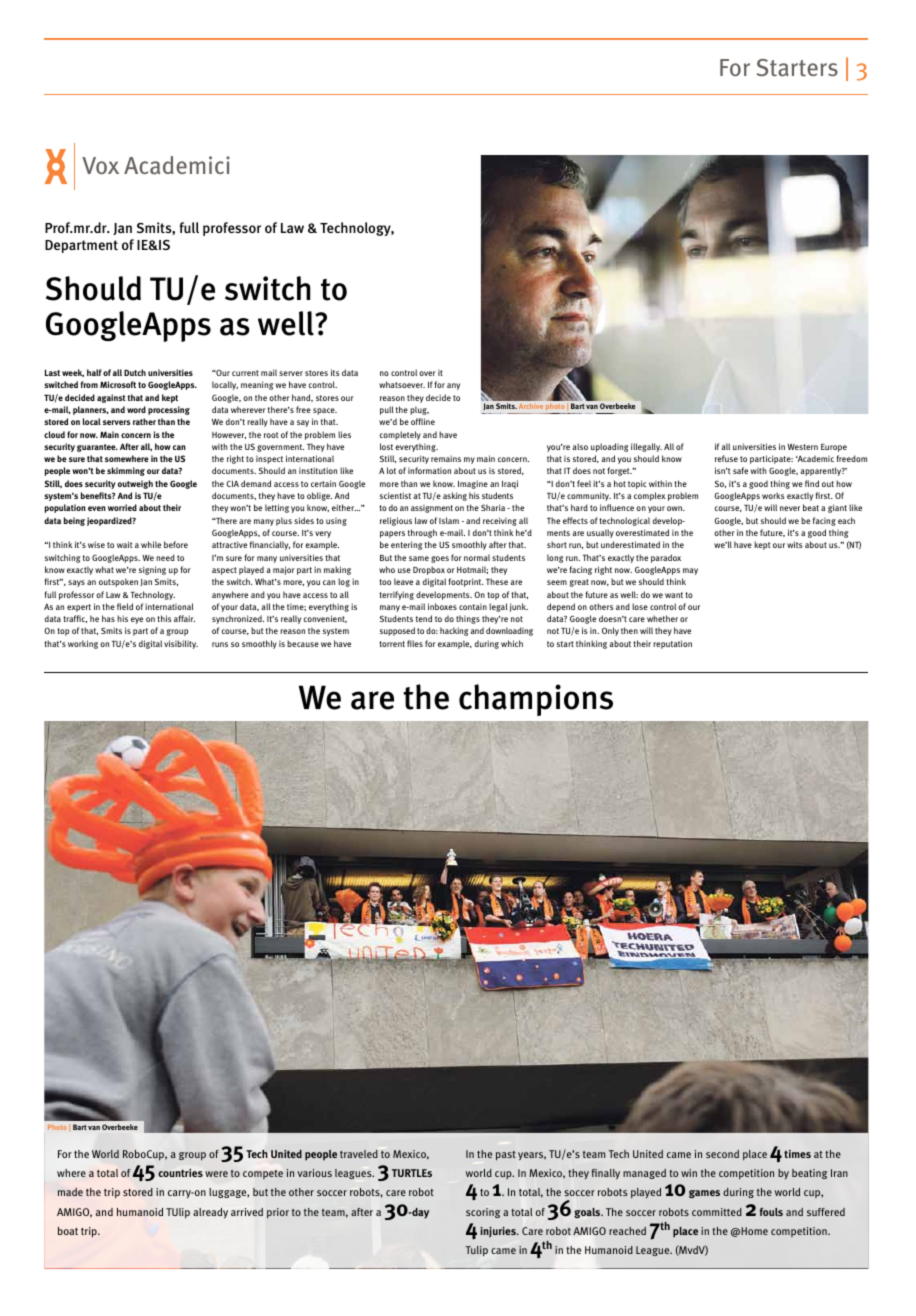 The height and width of the document is (1316, 916). What do you see at coordinates (181, 644) in the document?
I see `visibility` at bounding box center [181, 644].
